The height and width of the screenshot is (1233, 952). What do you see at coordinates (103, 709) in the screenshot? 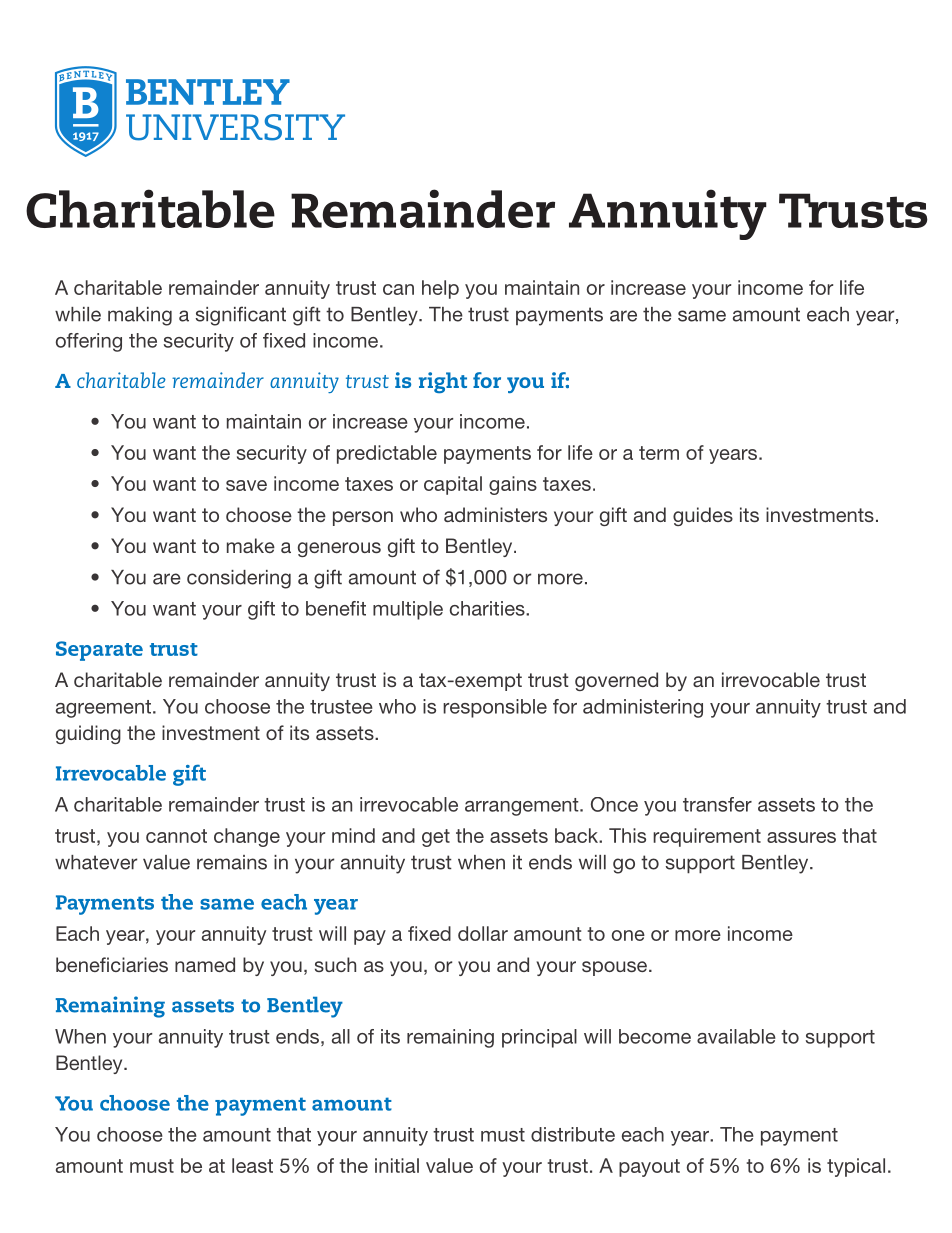
I see `agreement` at bounding box center [103, 709].
